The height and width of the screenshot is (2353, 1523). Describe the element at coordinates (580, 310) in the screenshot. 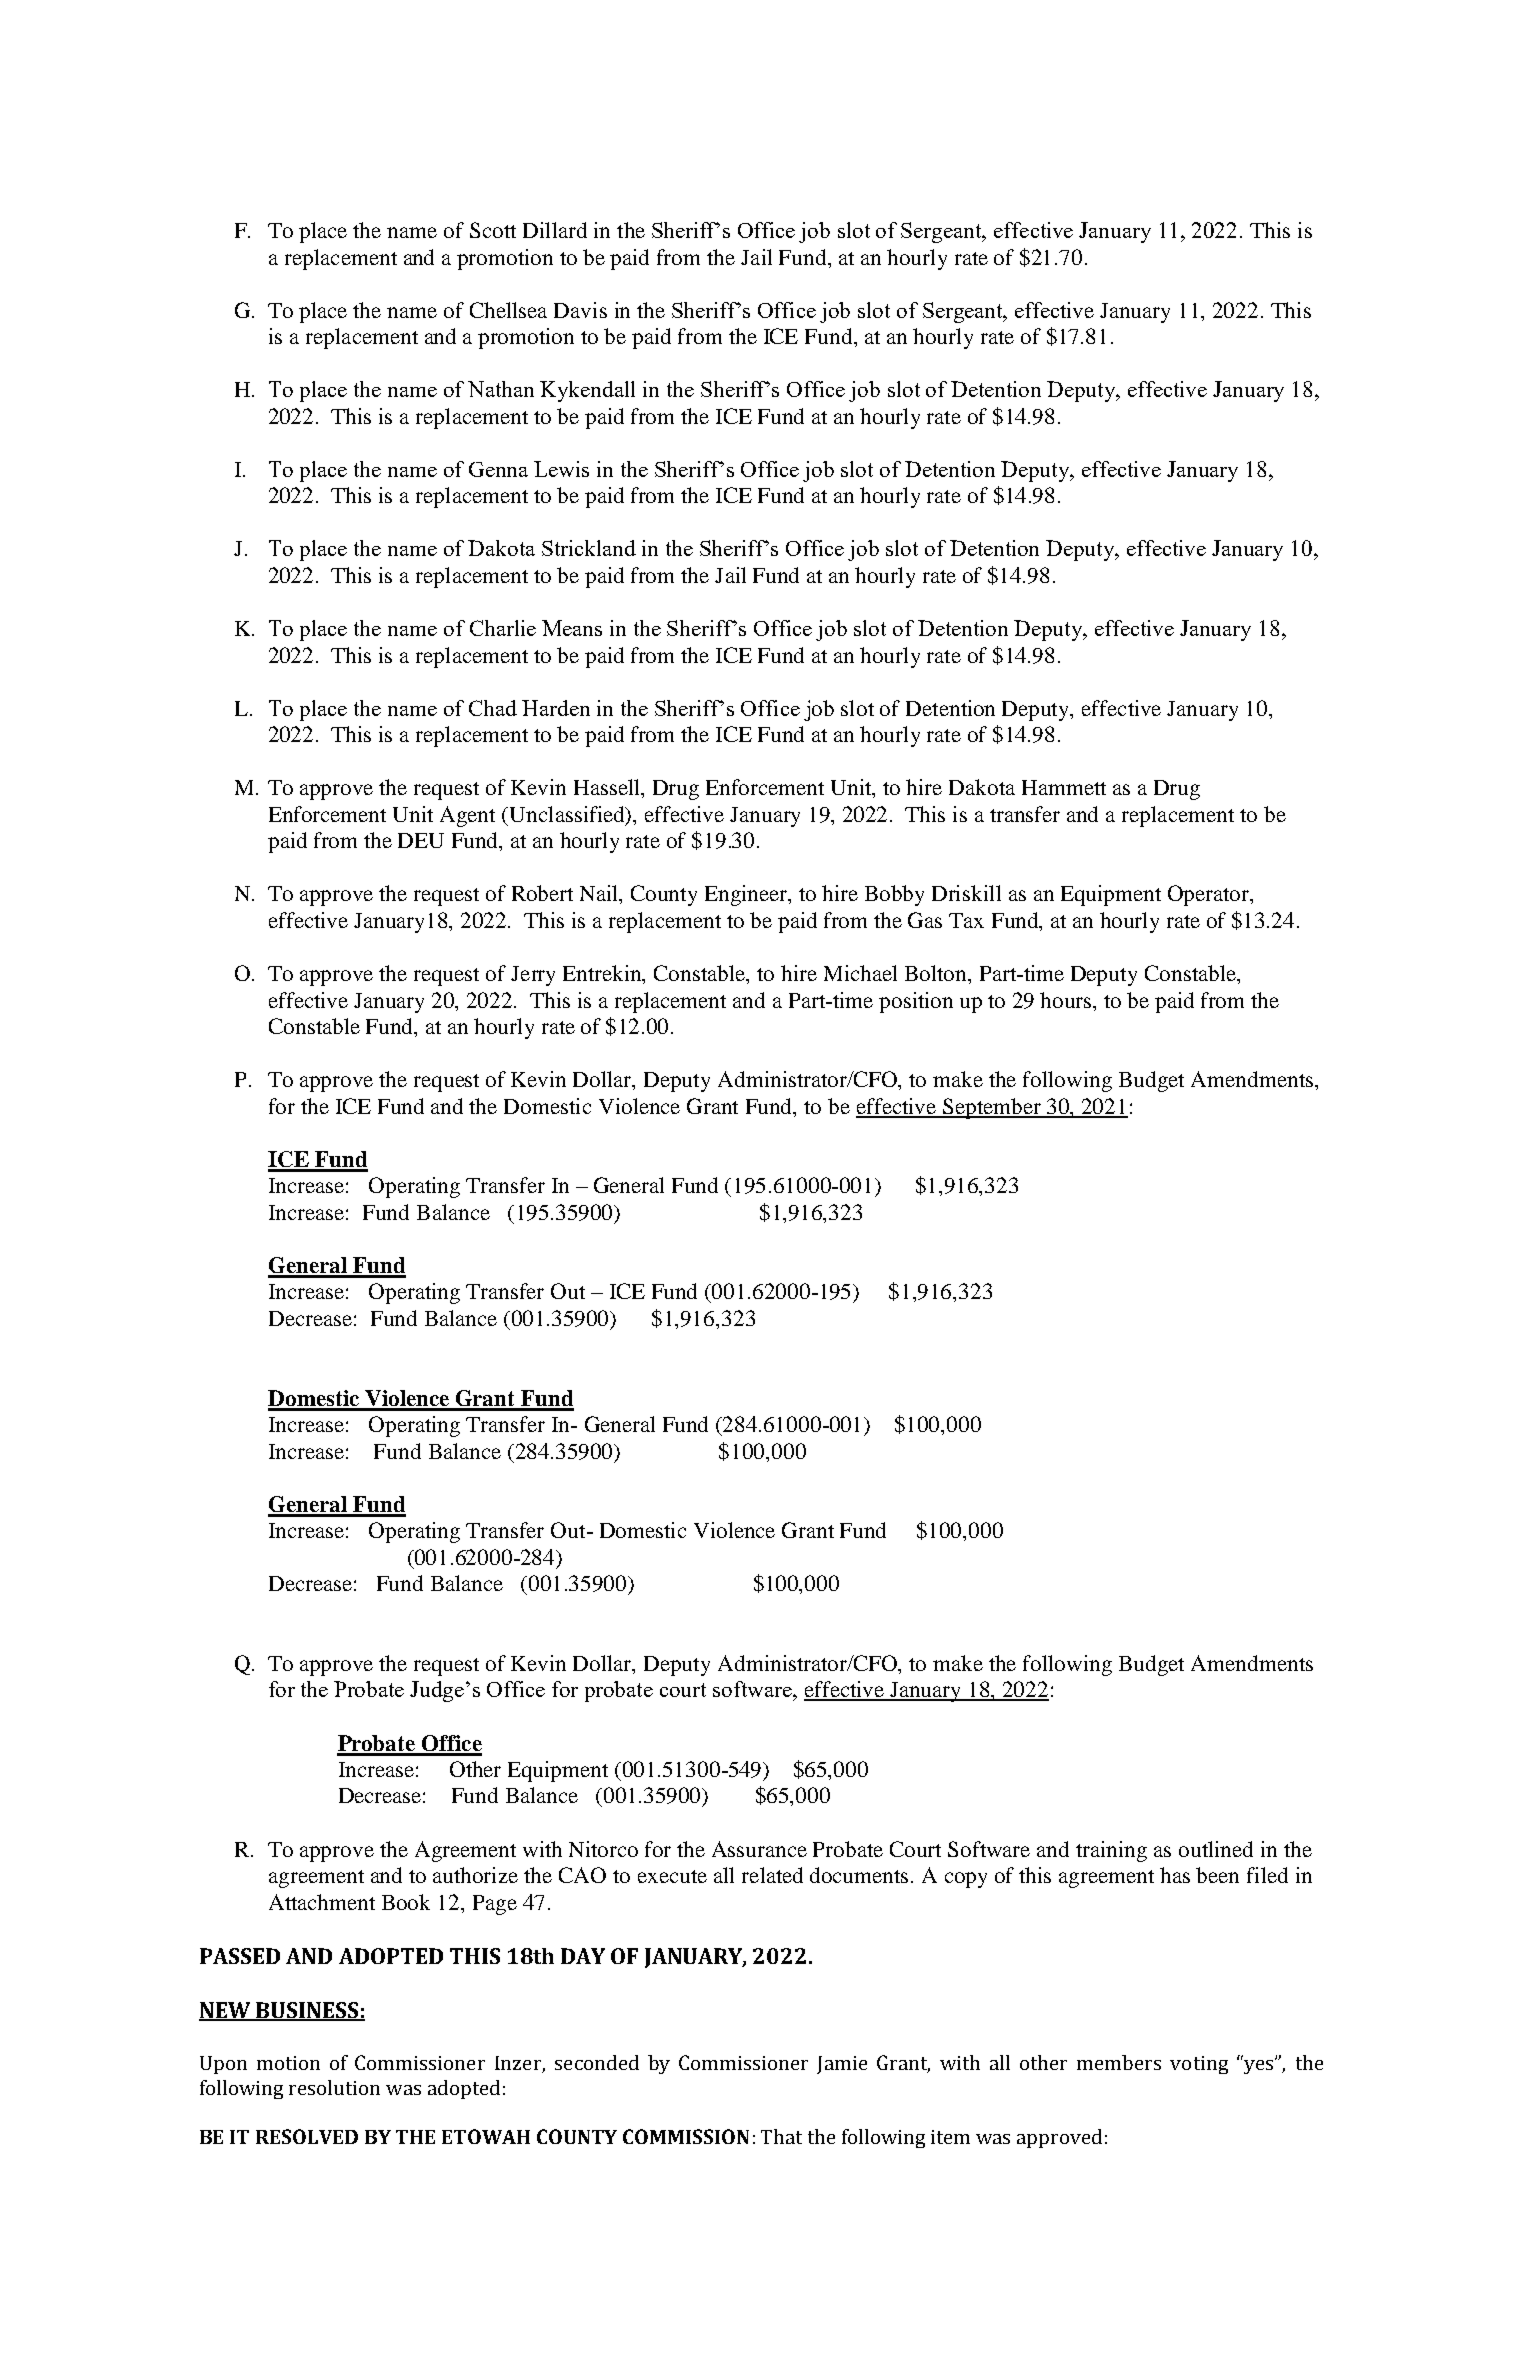

I see `Davis` at that location.
